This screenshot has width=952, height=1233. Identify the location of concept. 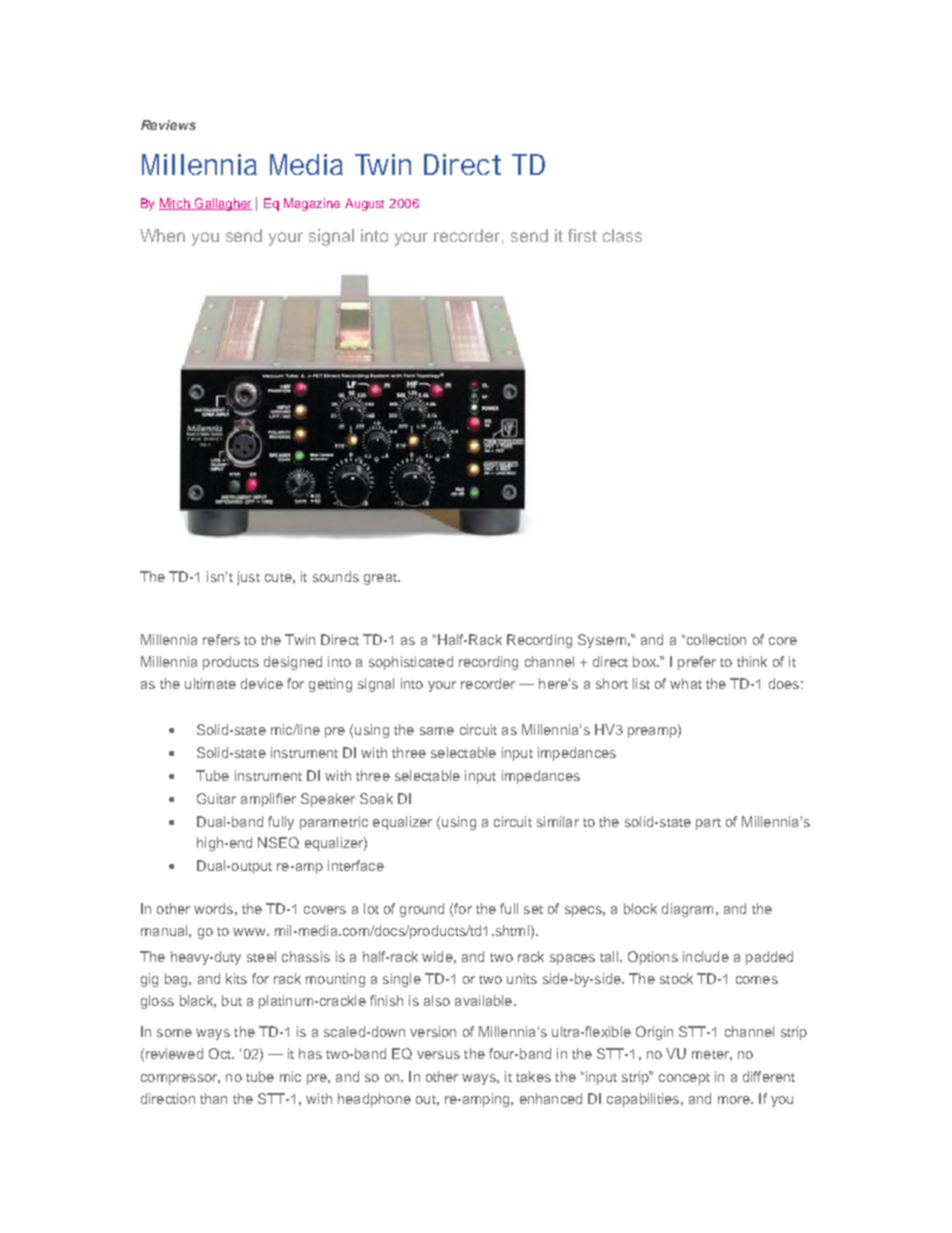
(684, 1079).
